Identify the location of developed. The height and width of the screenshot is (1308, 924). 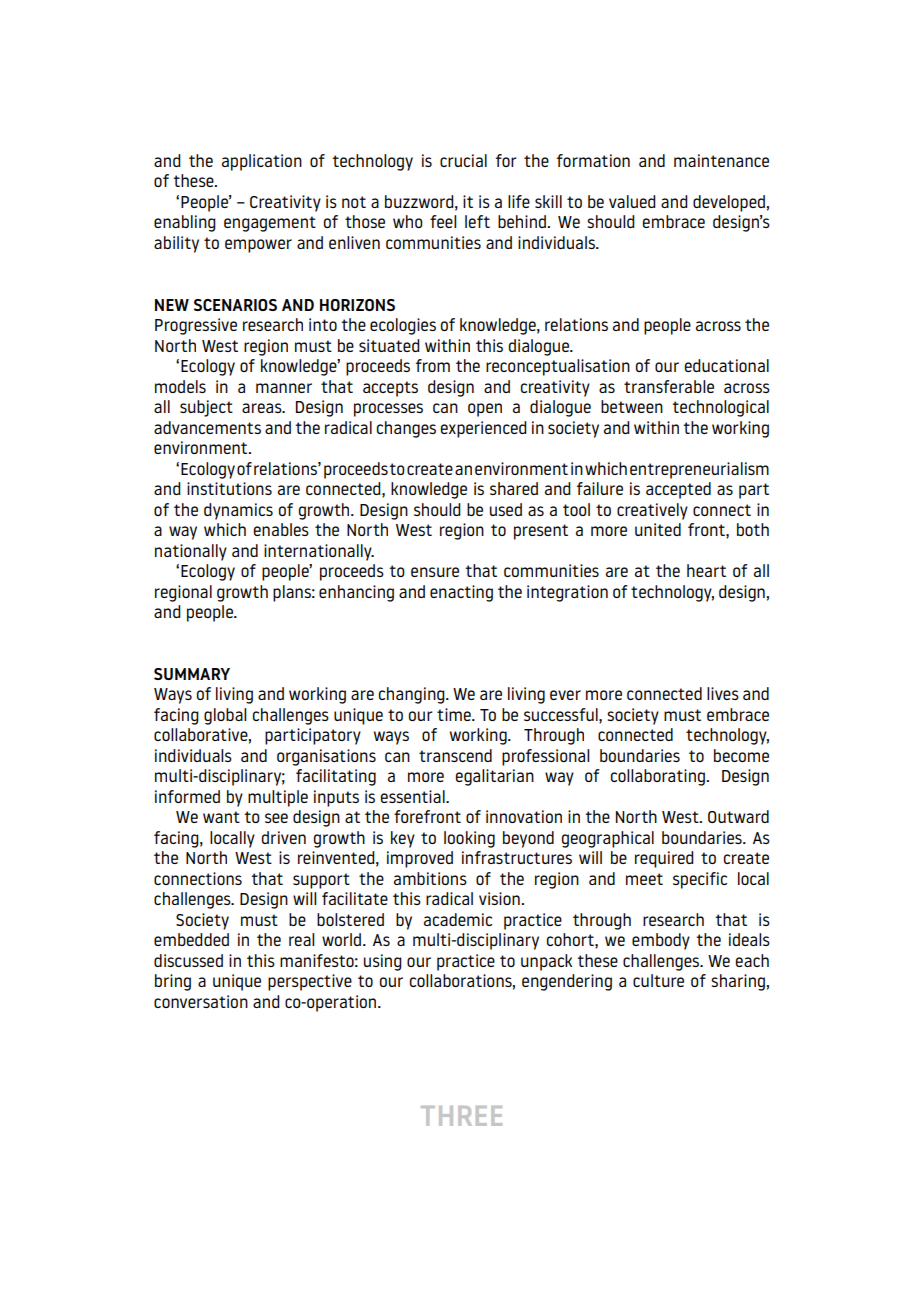
(729, 203).
